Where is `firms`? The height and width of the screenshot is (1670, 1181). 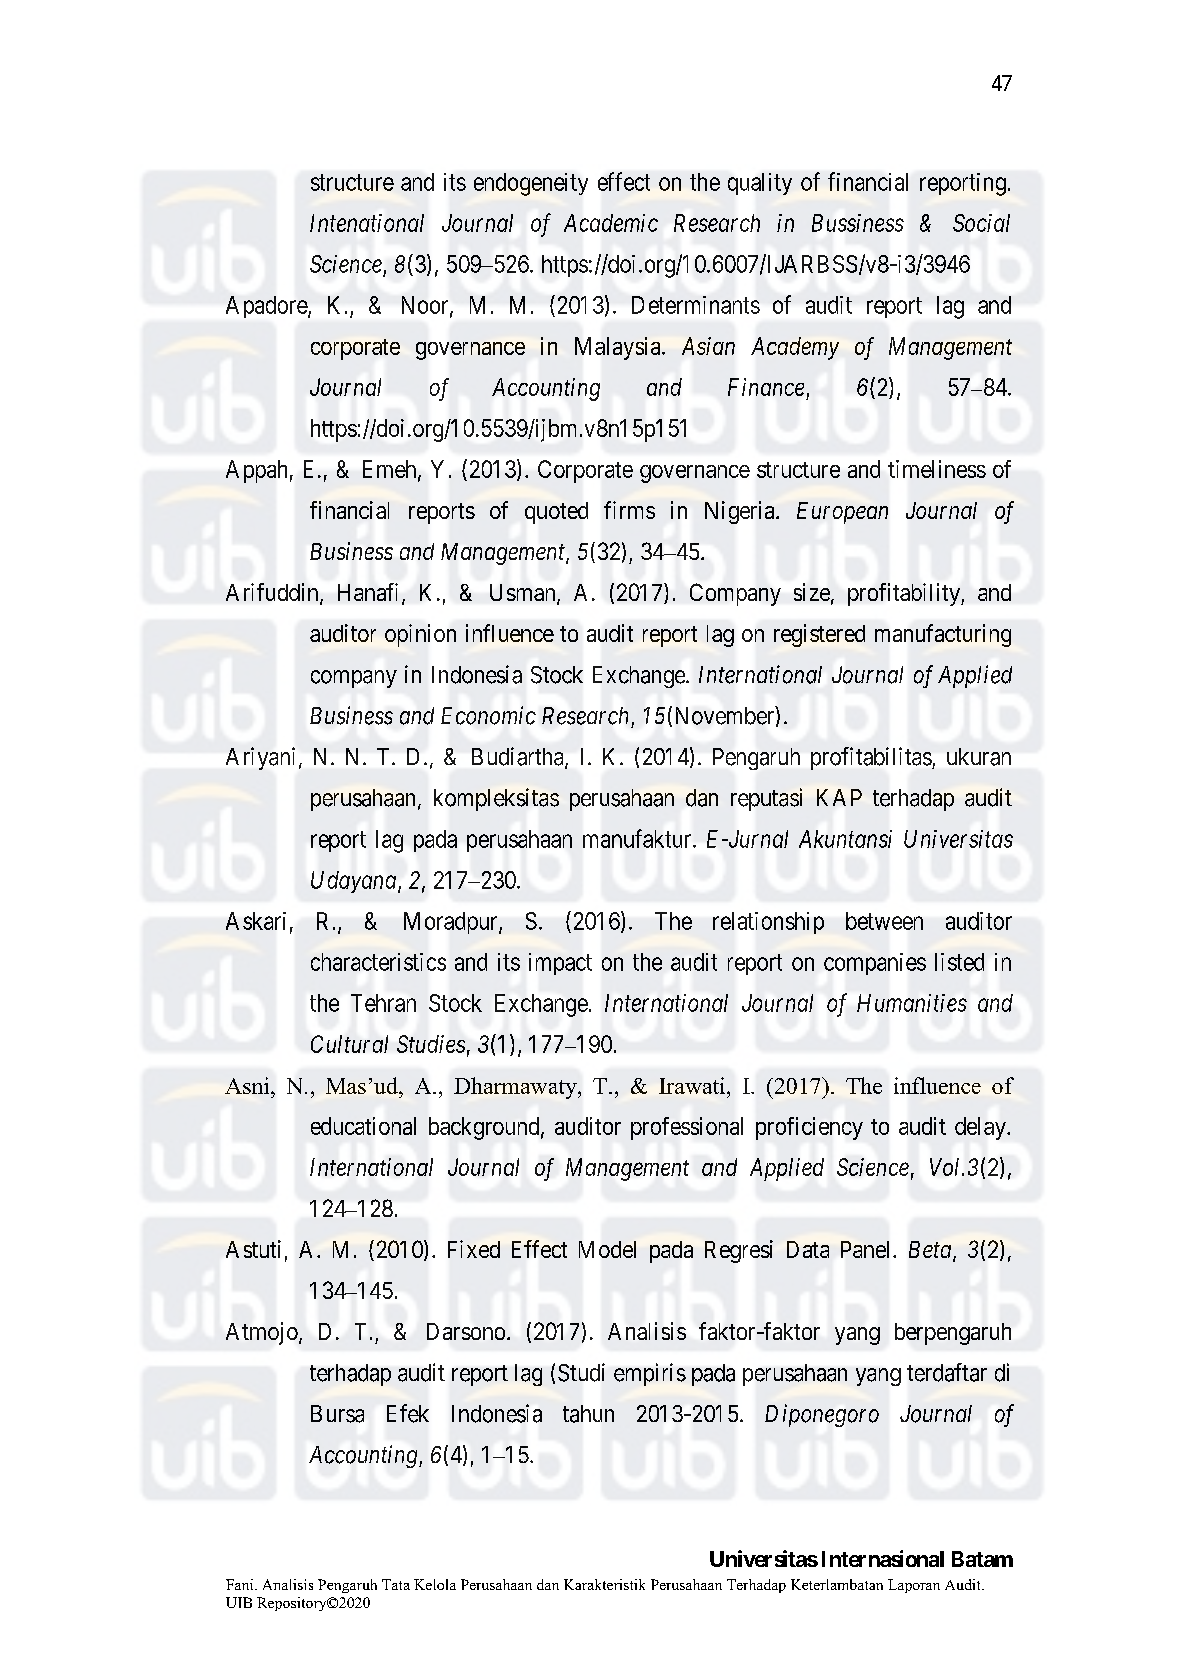
firms is located at coordinates (629, 510).
